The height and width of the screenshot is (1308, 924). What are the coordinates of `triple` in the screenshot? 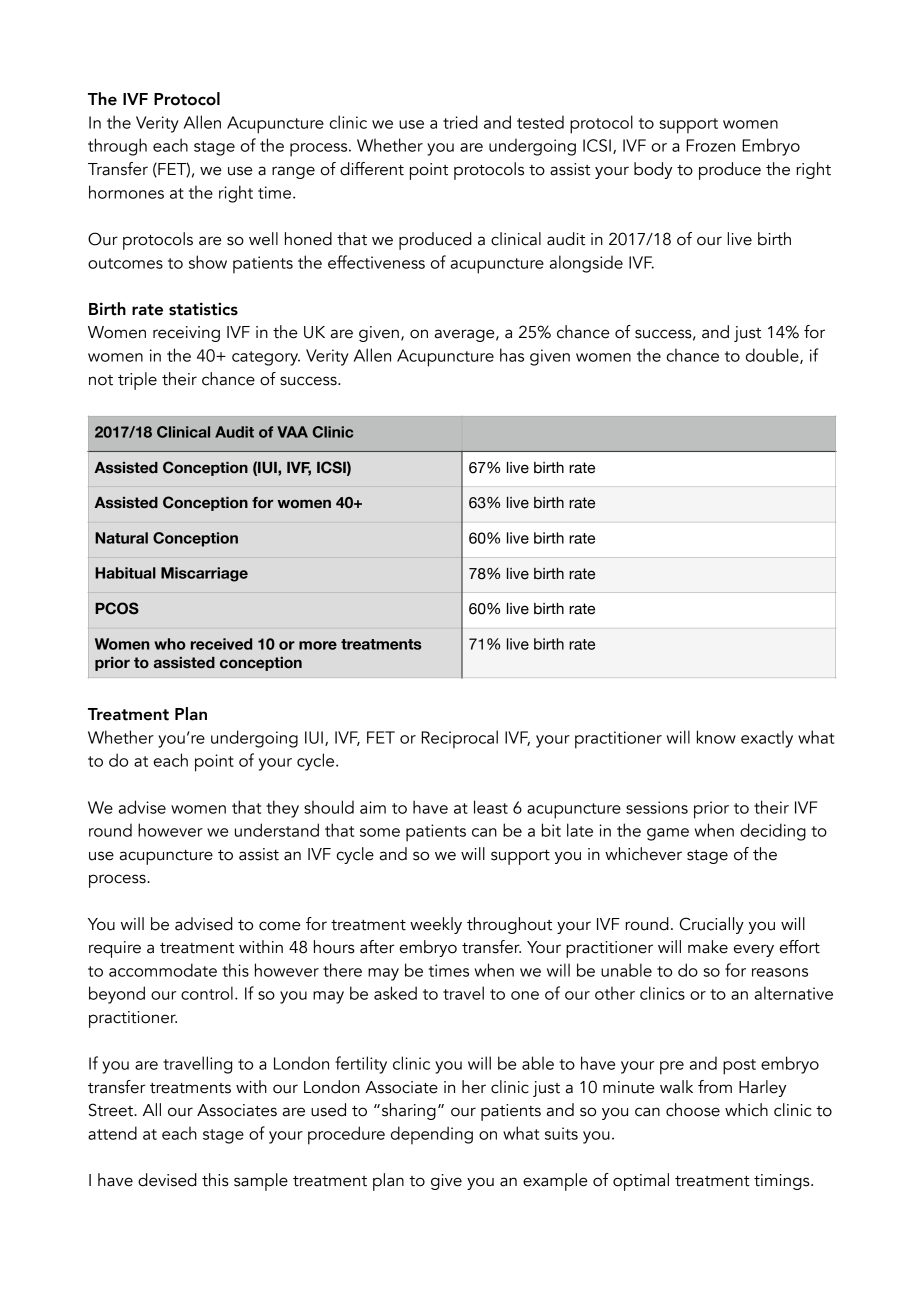 It's located at (137, 381).
